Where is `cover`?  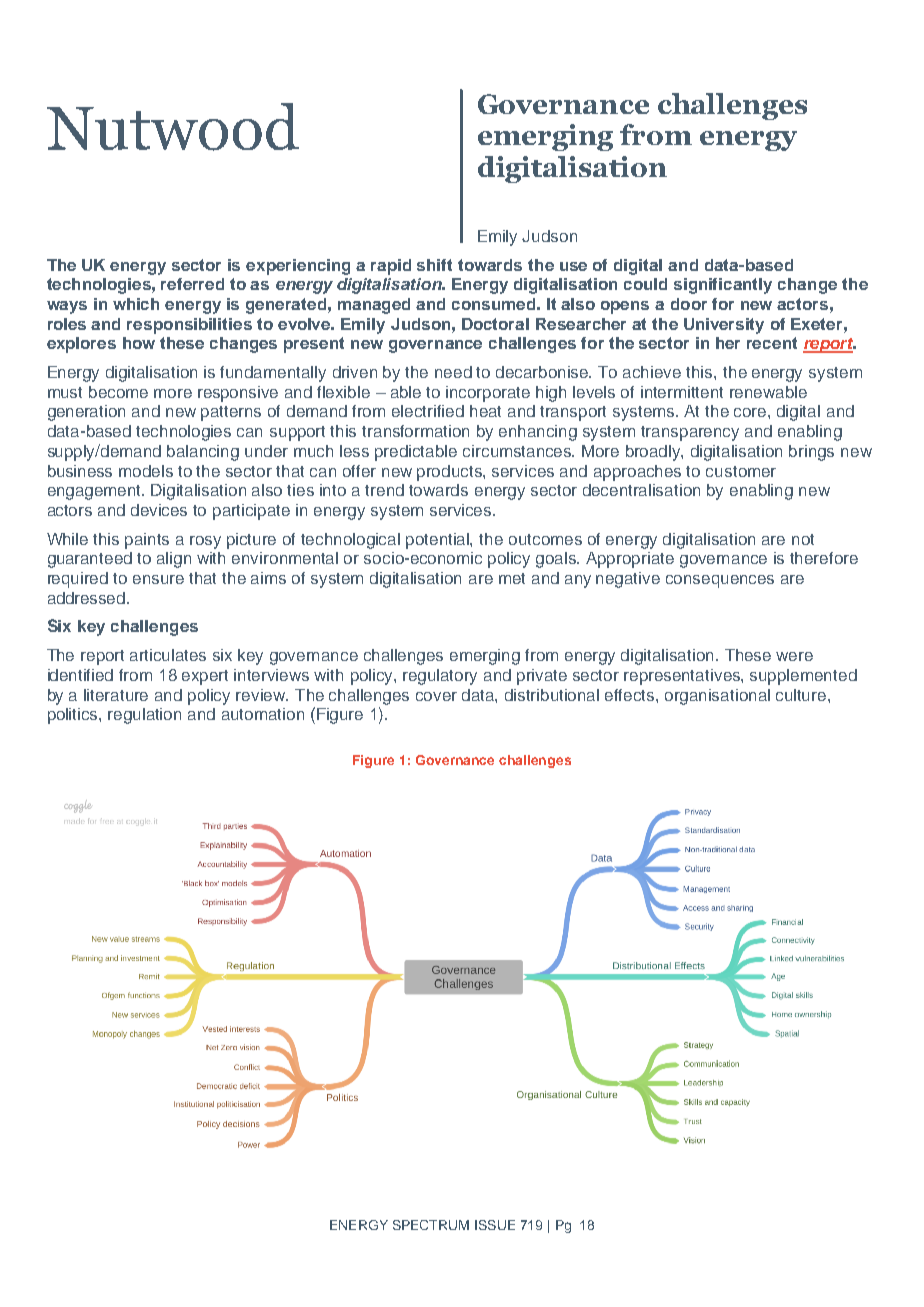
cover is located at coordinates (436, 696).
